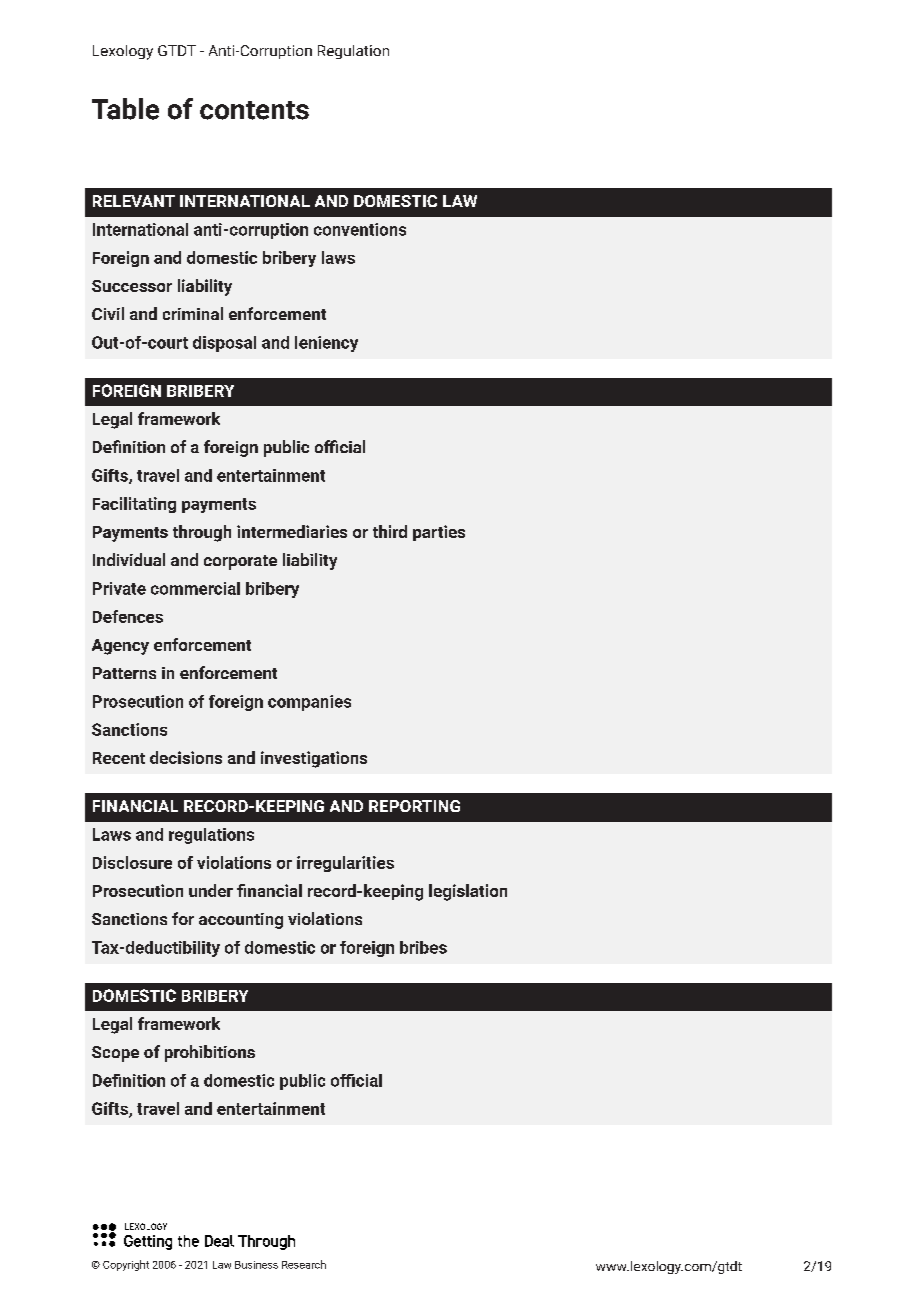 The width and height of the screenshot is (924, 1308). What do you see at coordinates (256, 1265) in the screenshot?
I see `Business` at bounding box center [256, 1265].
